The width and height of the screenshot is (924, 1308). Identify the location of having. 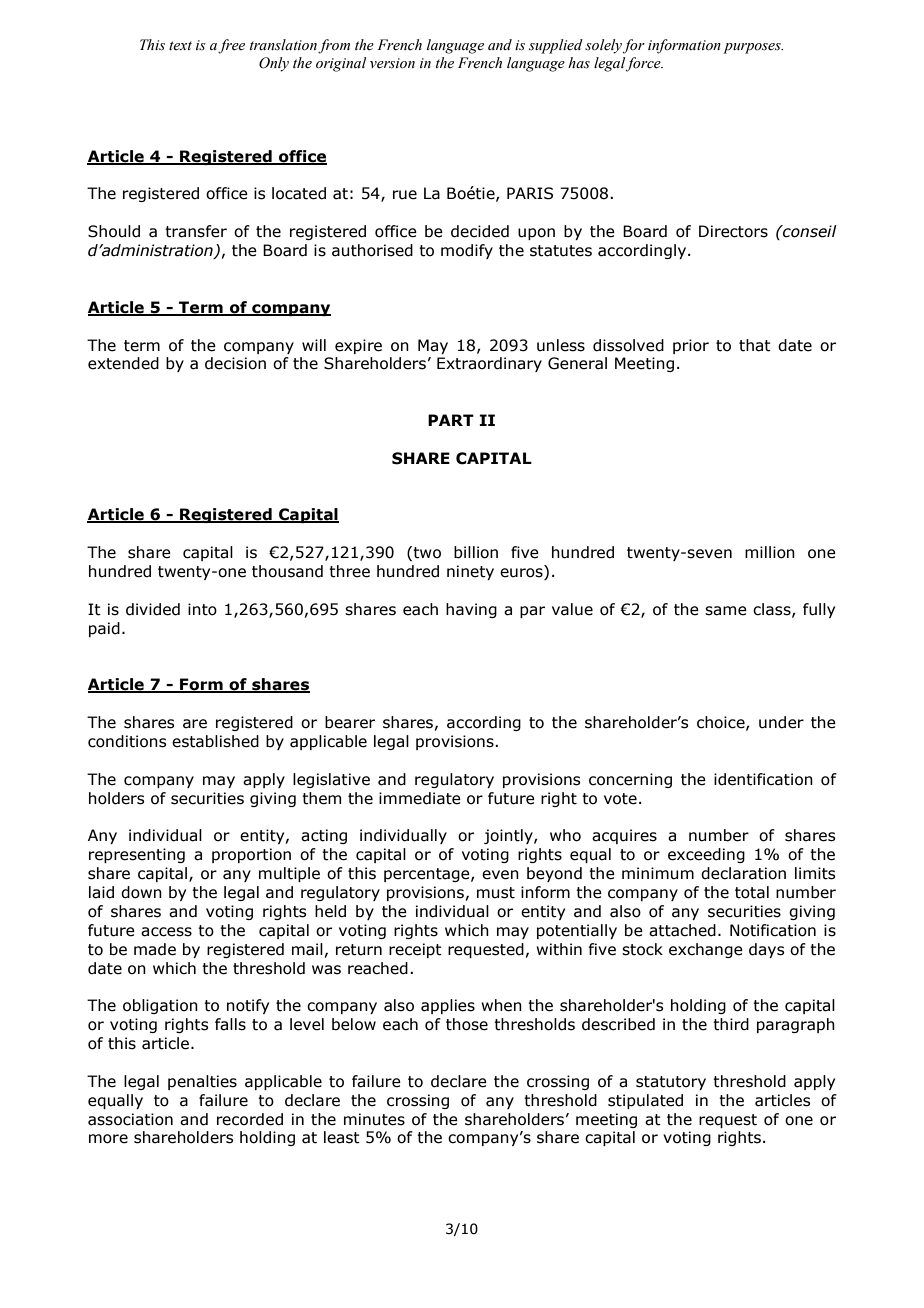
(471, 610).
